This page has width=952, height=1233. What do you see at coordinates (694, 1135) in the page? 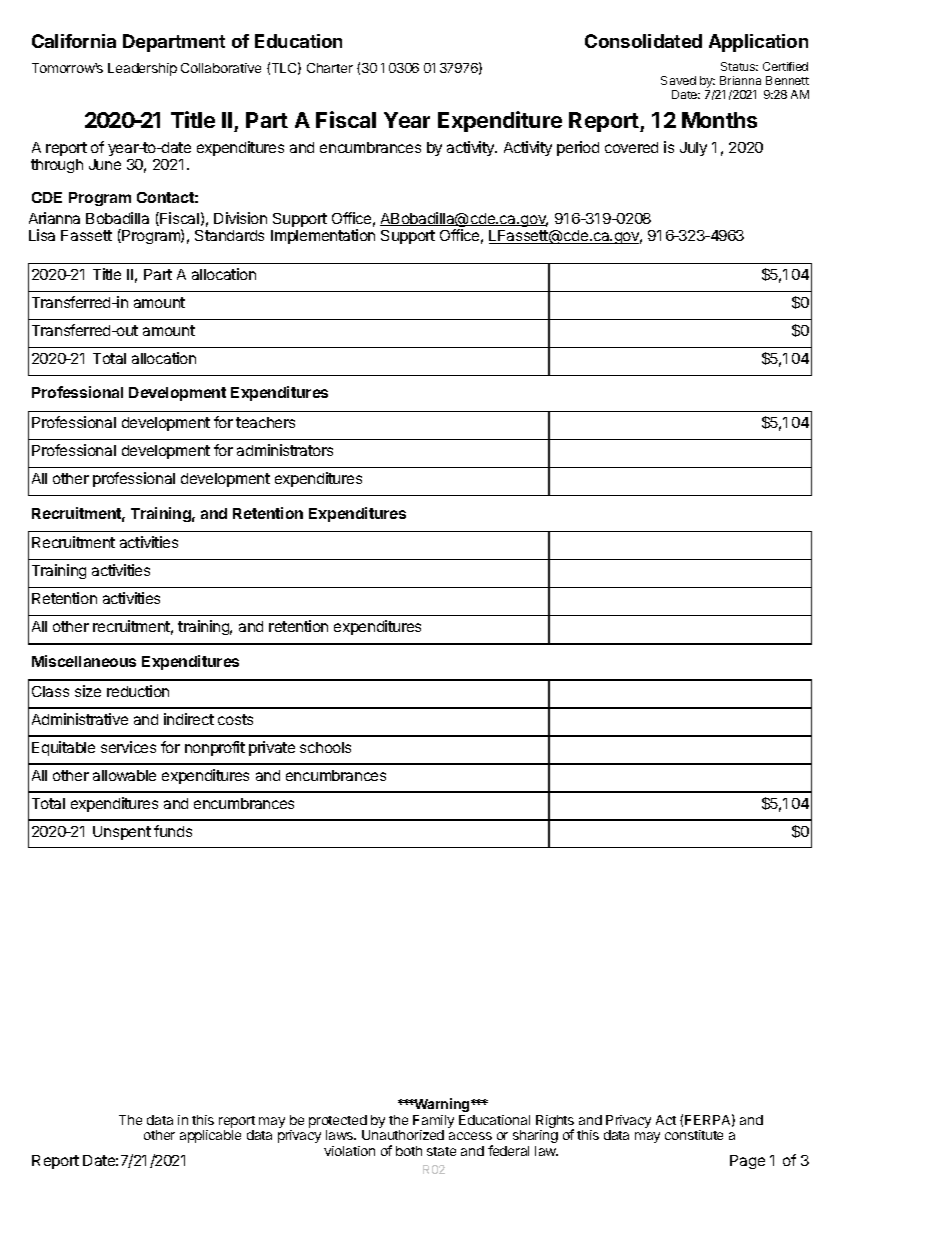
I see `constitute` at bounding box center [694, 1135].
